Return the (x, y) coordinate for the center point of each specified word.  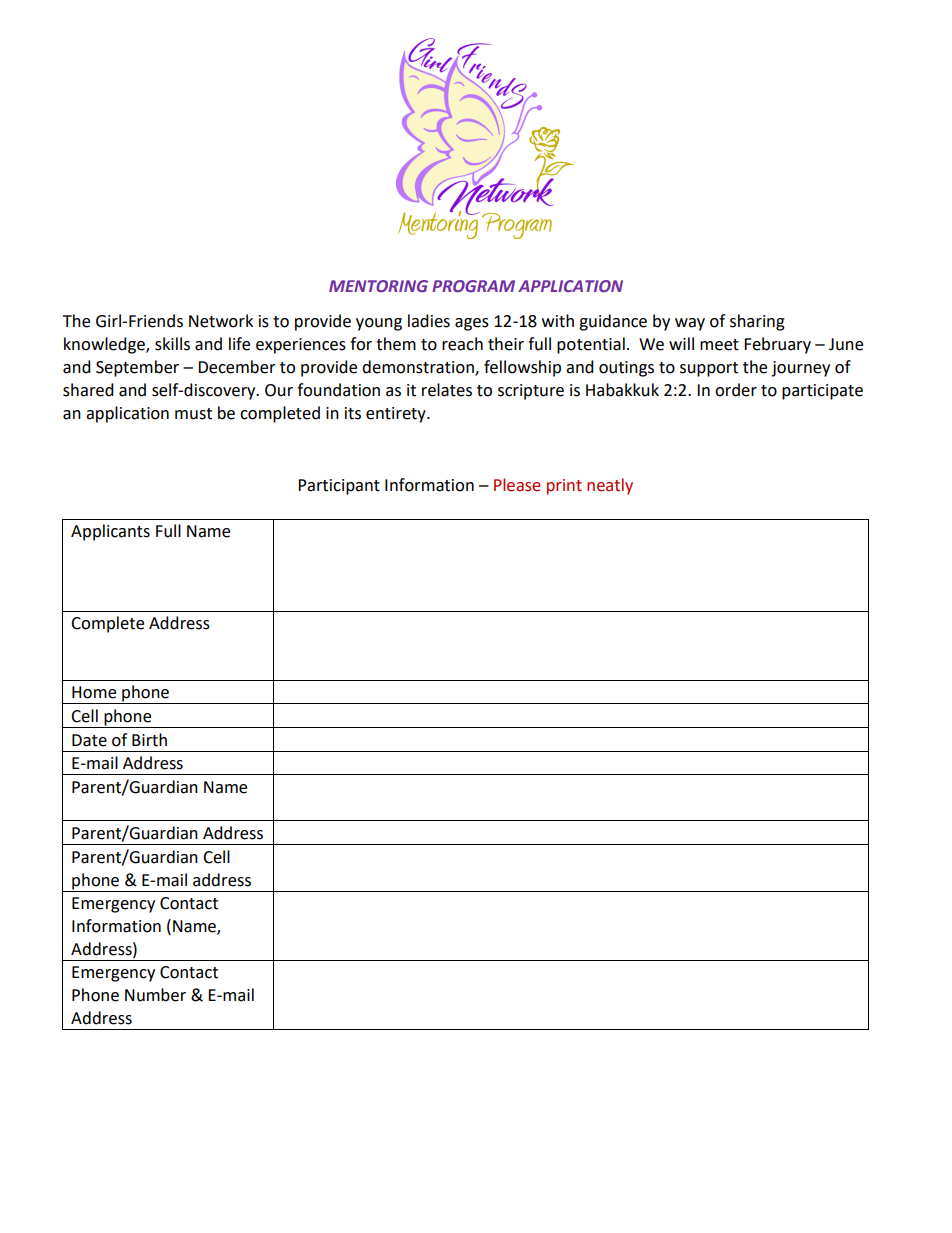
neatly (610, 486)
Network (221, 321)
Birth (149, 740)
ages (472, 324)
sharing (757, 322)
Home (94, 692)
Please (517, 485)
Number (155, 995)
